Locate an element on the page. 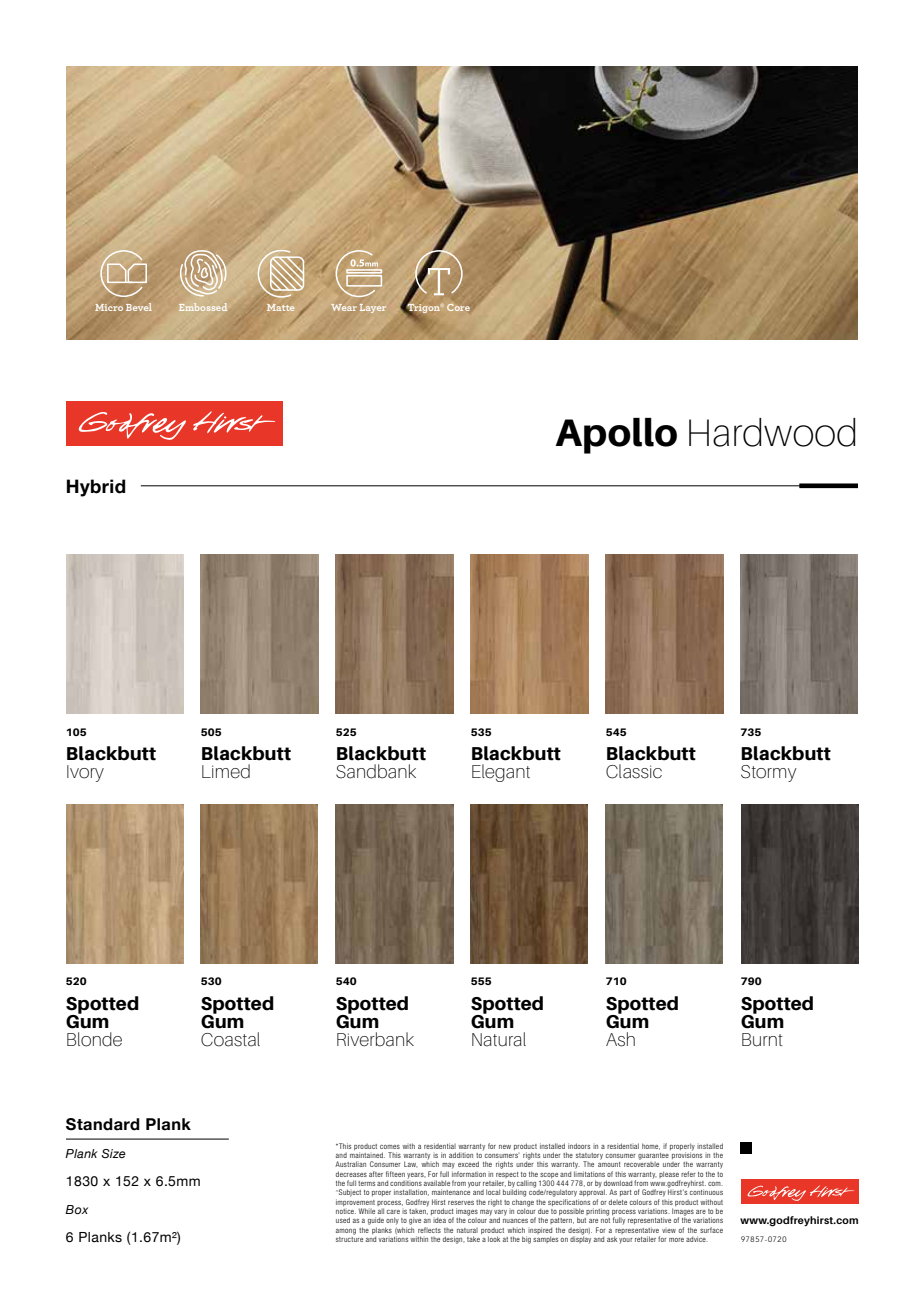  Coastal is located at coordinates (230, 1039).
